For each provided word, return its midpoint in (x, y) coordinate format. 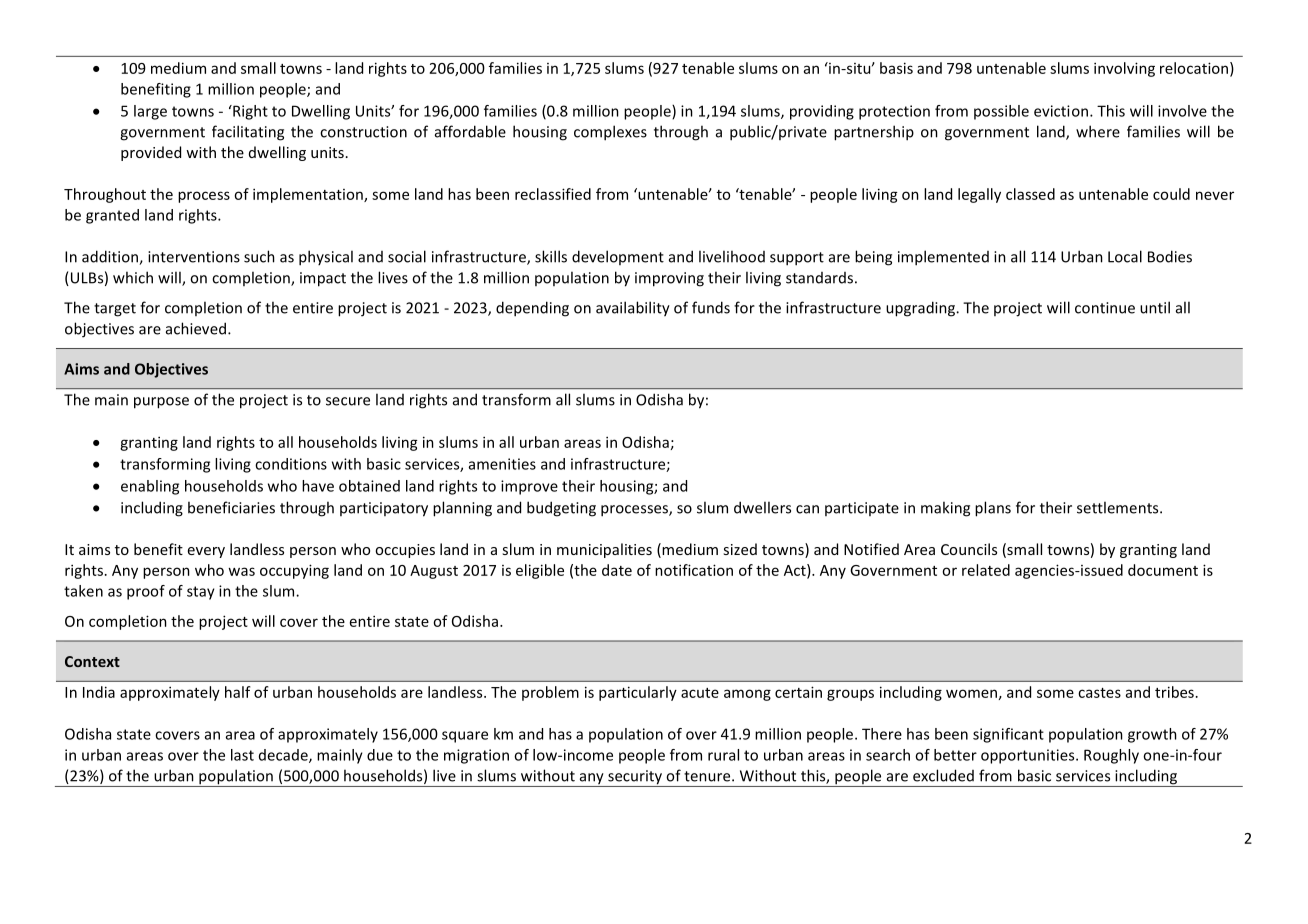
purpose (161, 403)
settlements (1119, 507)
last (242, 755)
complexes (610, 133)
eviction (1062, 111)
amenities (502, 464)
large (150, 112)
